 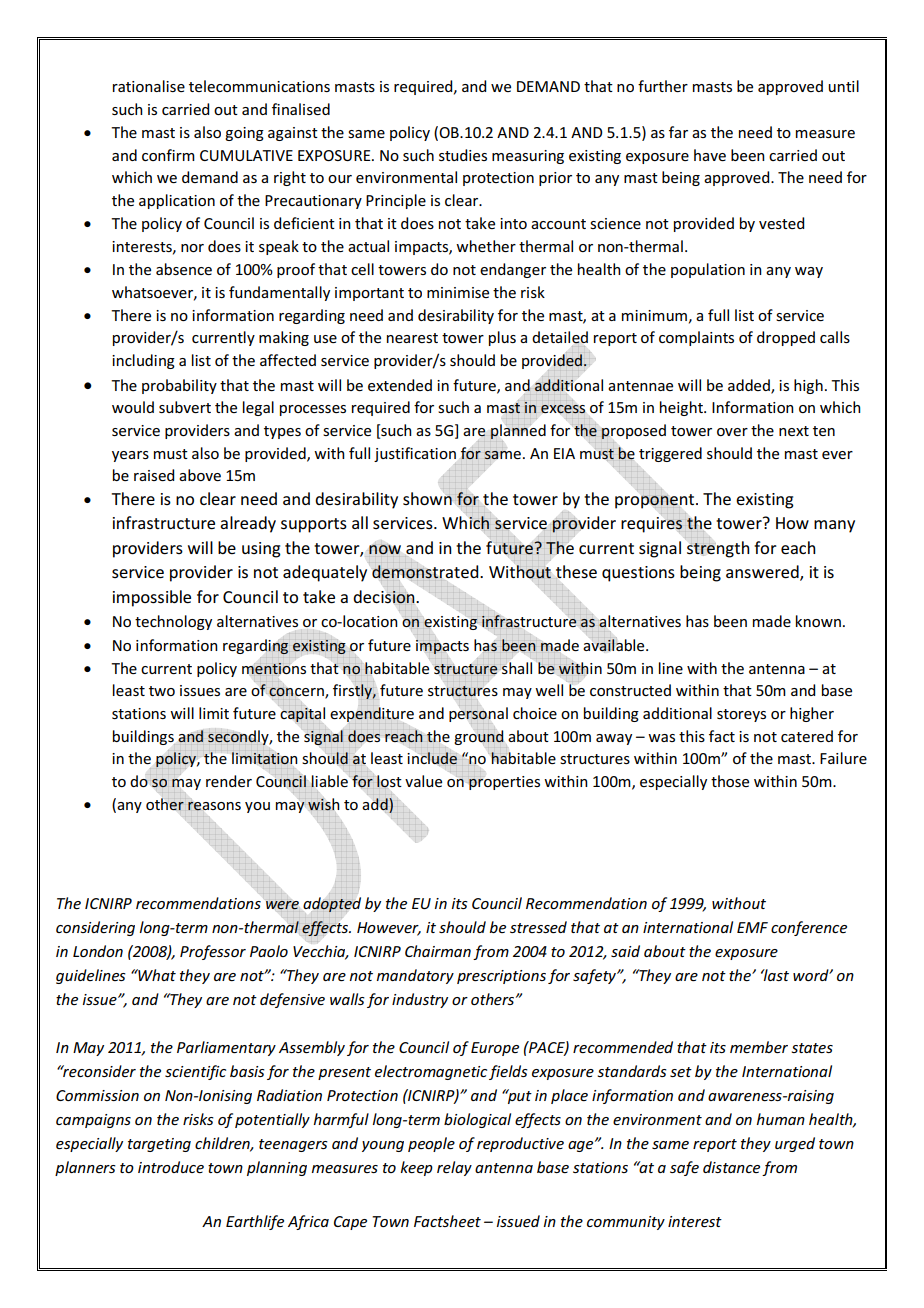 I want to click on have, so click(x=710, y=155).
